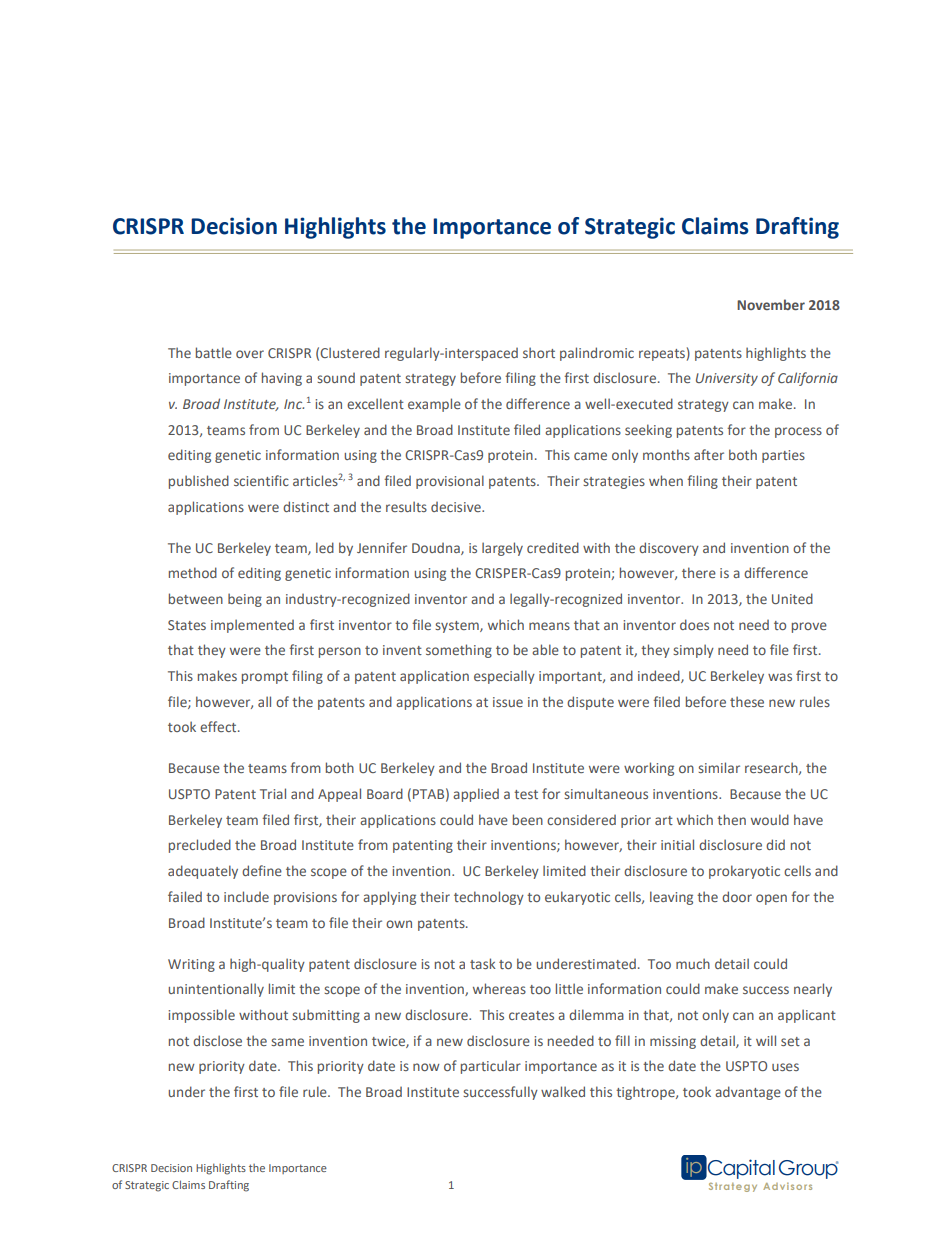 Image resolution: width=952 pixels, height=1233 pixels. What do you see at coordinates (528, 819) in the screenshot?
I see `been` at bounding box center [528, 819].
